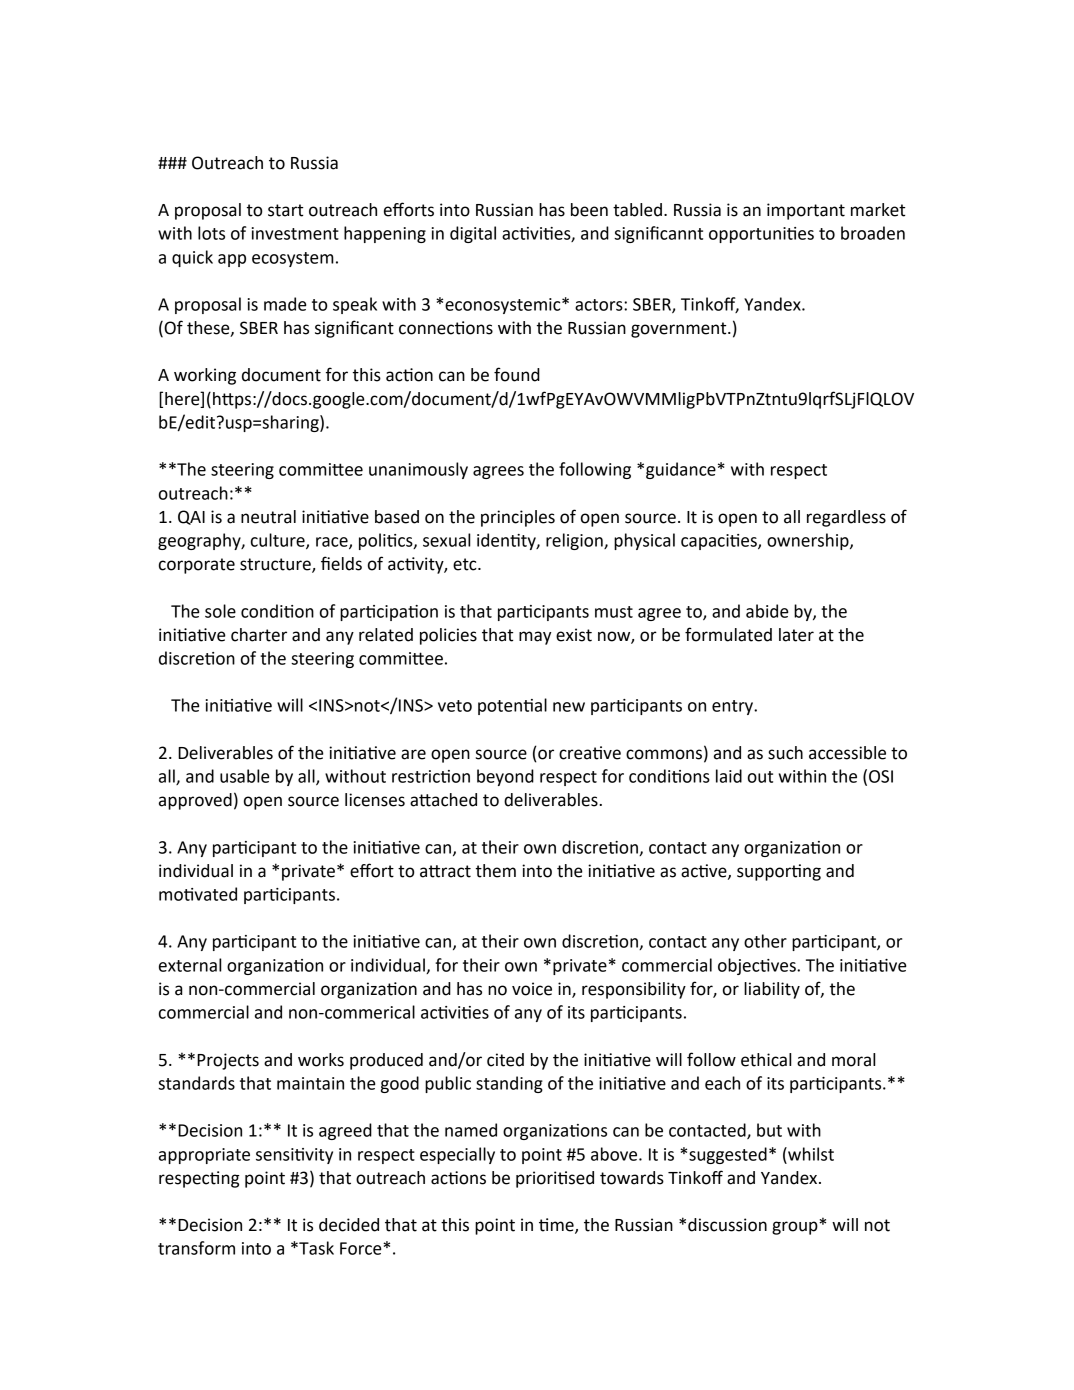  Describe the element at coordinates (761, 235) in the screenshot. I see `opportunities` at that location.
